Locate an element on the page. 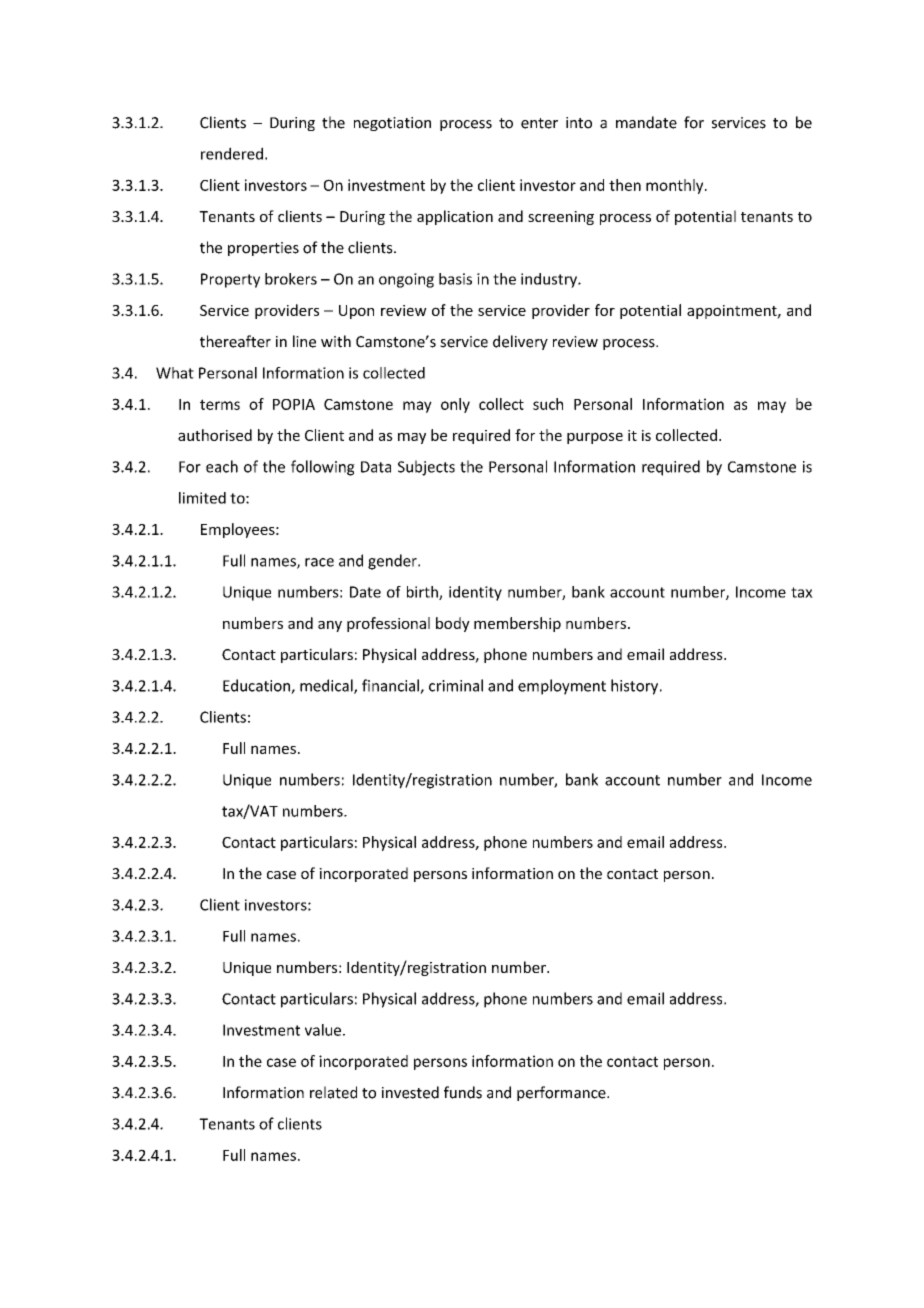  Subjects is located at coordinates (426, 468).
